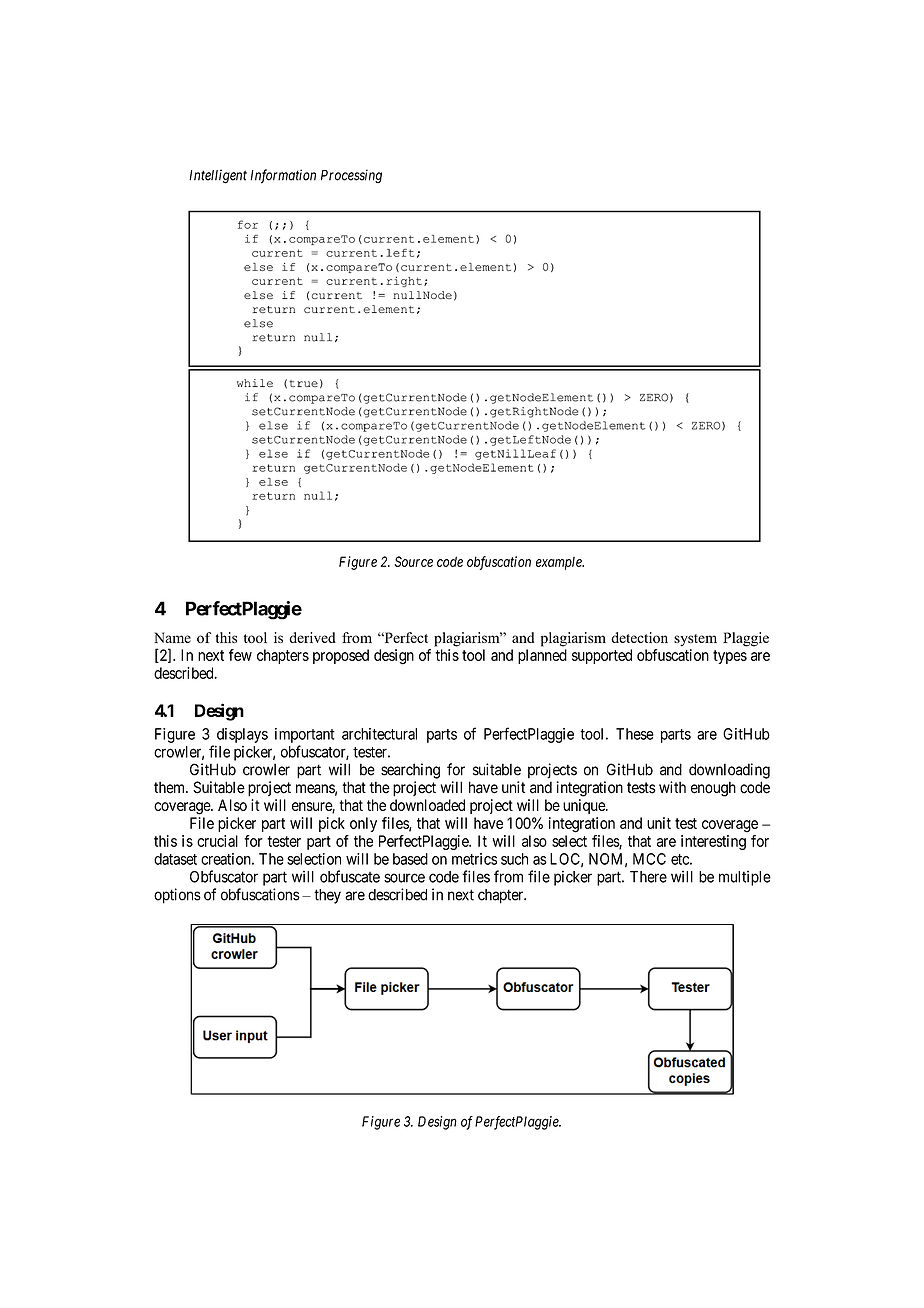  Describe the element at coordinates (283, 176) in the screenshot. I see `Information` at that location.
